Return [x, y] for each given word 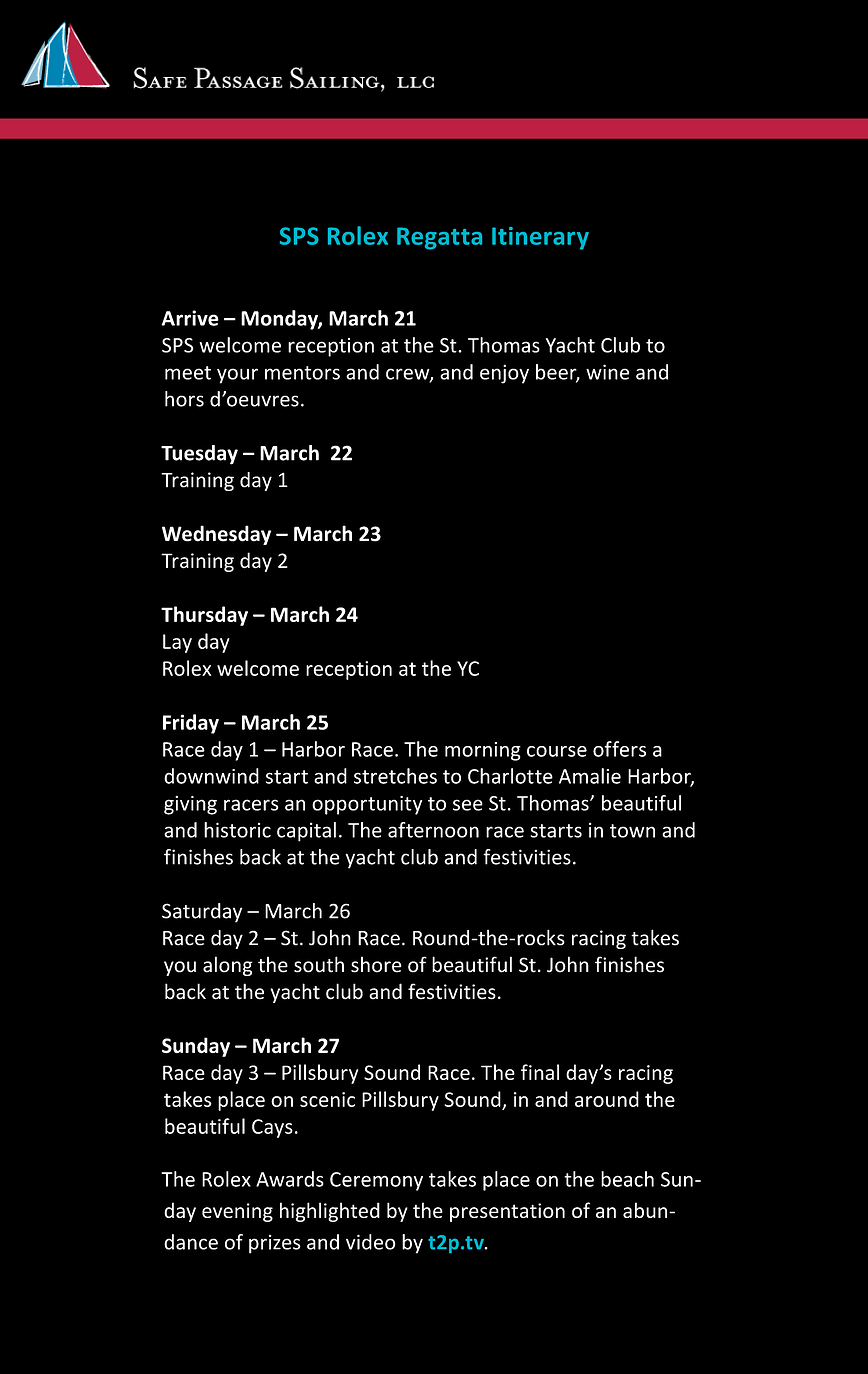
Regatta [439, 238]
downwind [211, 776]
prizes [275, 1244]
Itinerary [540, 238]
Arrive [190, 318]
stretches [395, 776]
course [557, 751]
